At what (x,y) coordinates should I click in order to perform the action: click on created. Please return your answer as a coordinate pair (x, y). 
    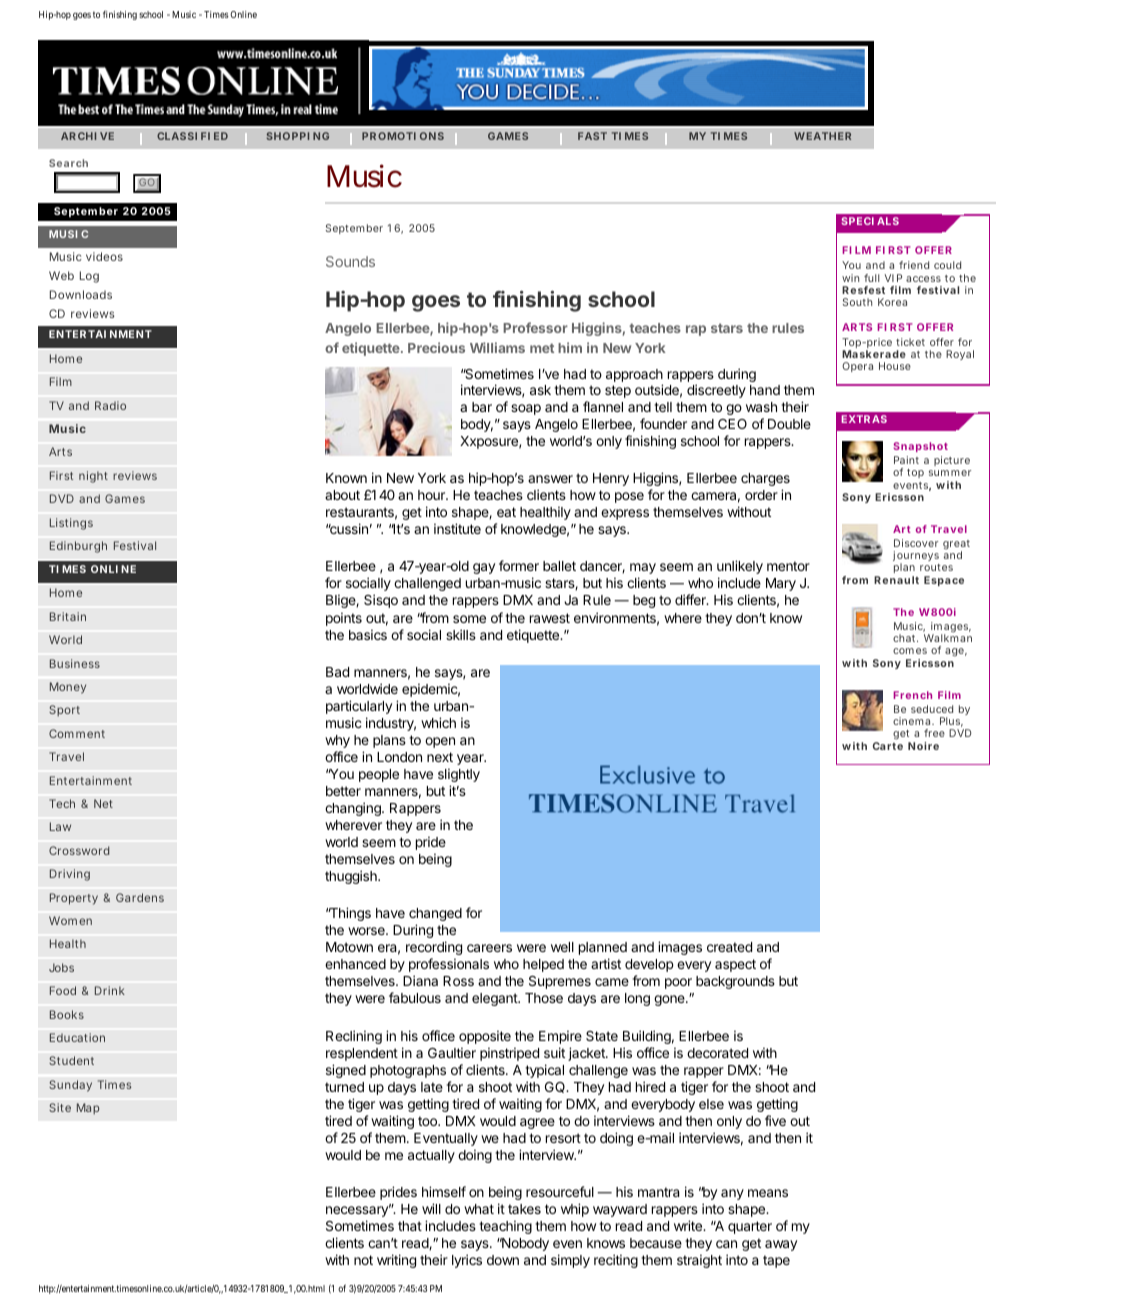
    Looking at the image, I should click on (729, 947).
